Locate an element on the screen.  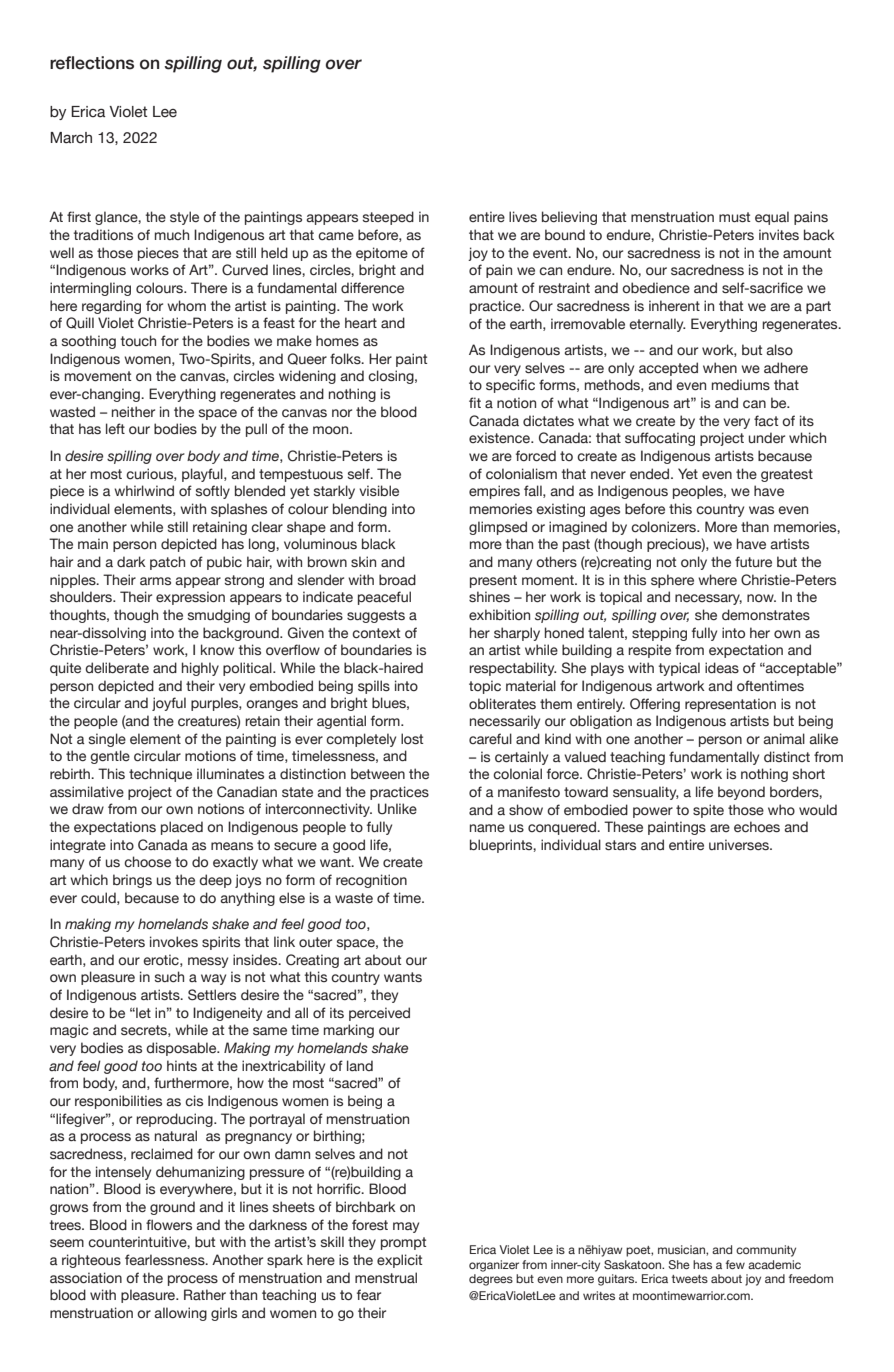
must is located at coordinates (734, 217).
